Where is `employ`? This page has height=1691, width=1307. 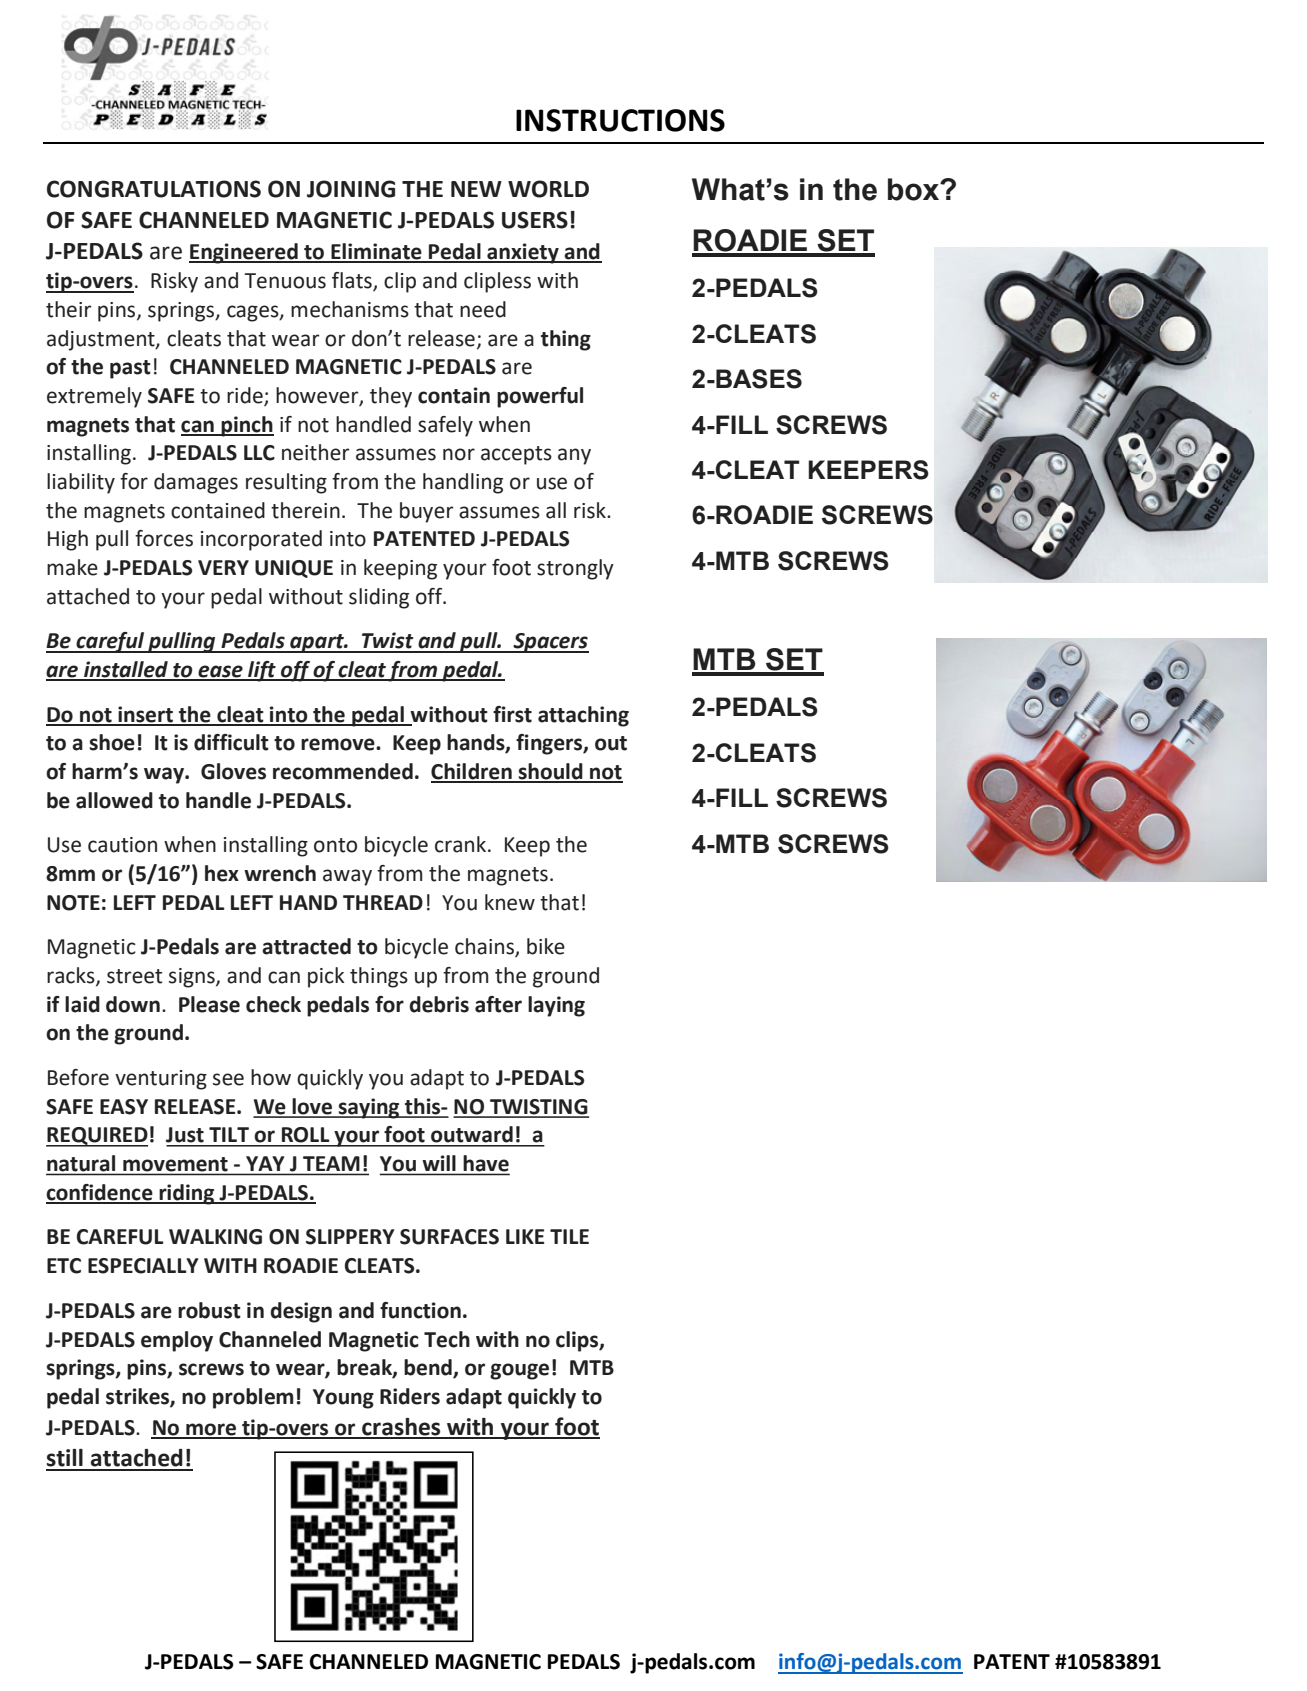 employ is located at coordinates (177, 1341).
